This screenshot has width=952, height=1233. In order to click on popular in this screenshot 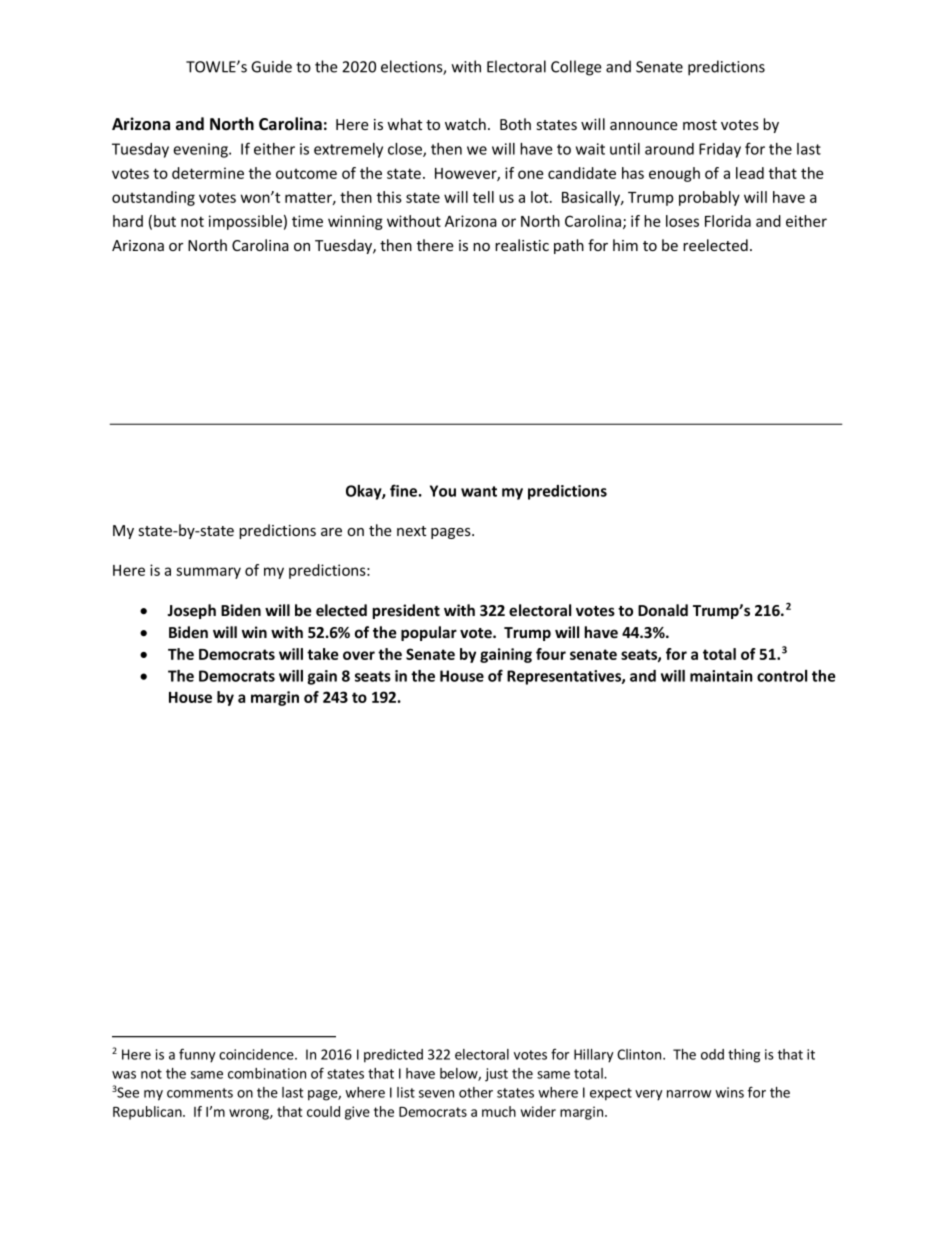, I will do `click(429, 633)`.
